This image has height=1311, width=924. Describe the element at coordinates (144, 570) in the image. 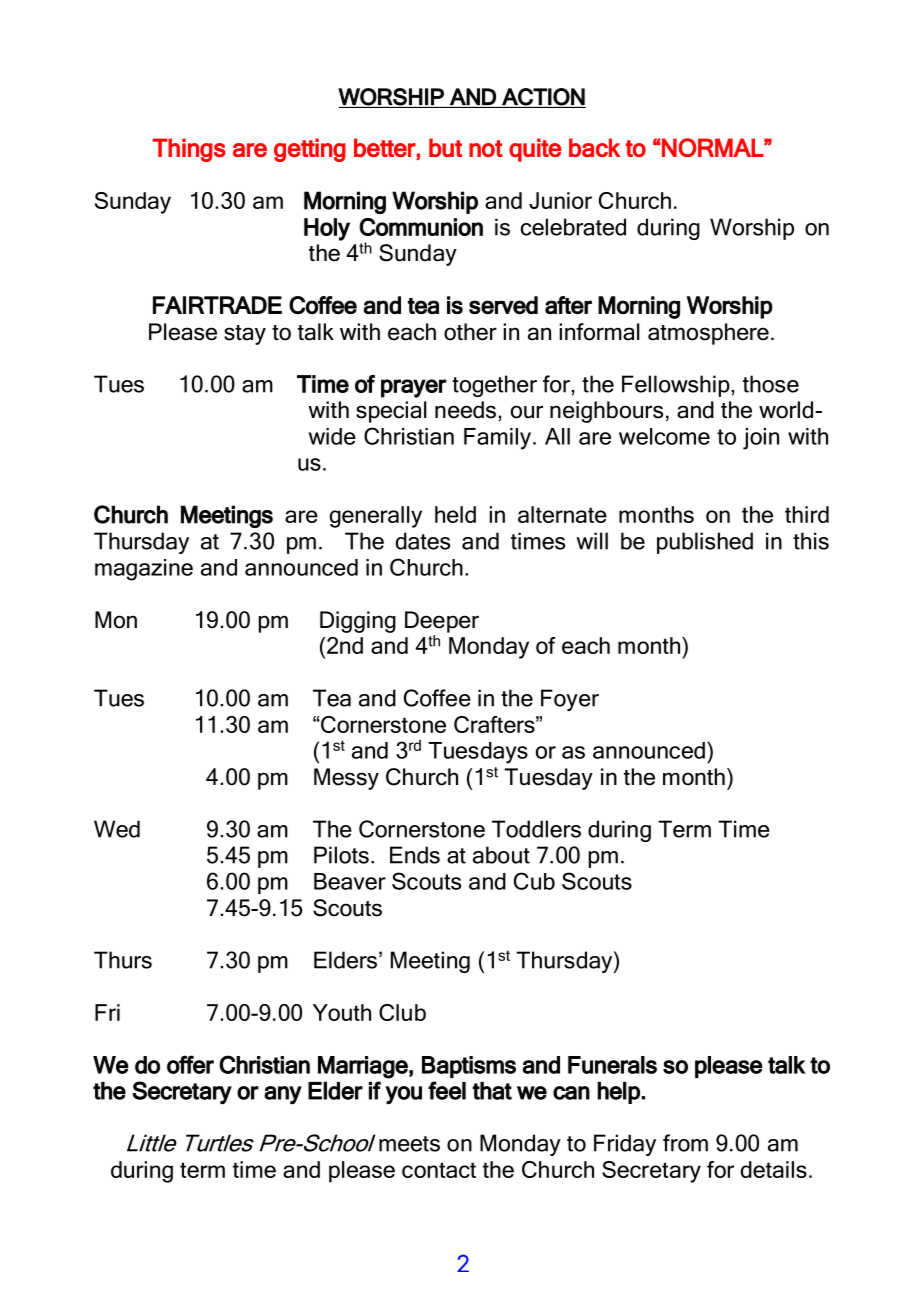

I see `magazine` at that location.
